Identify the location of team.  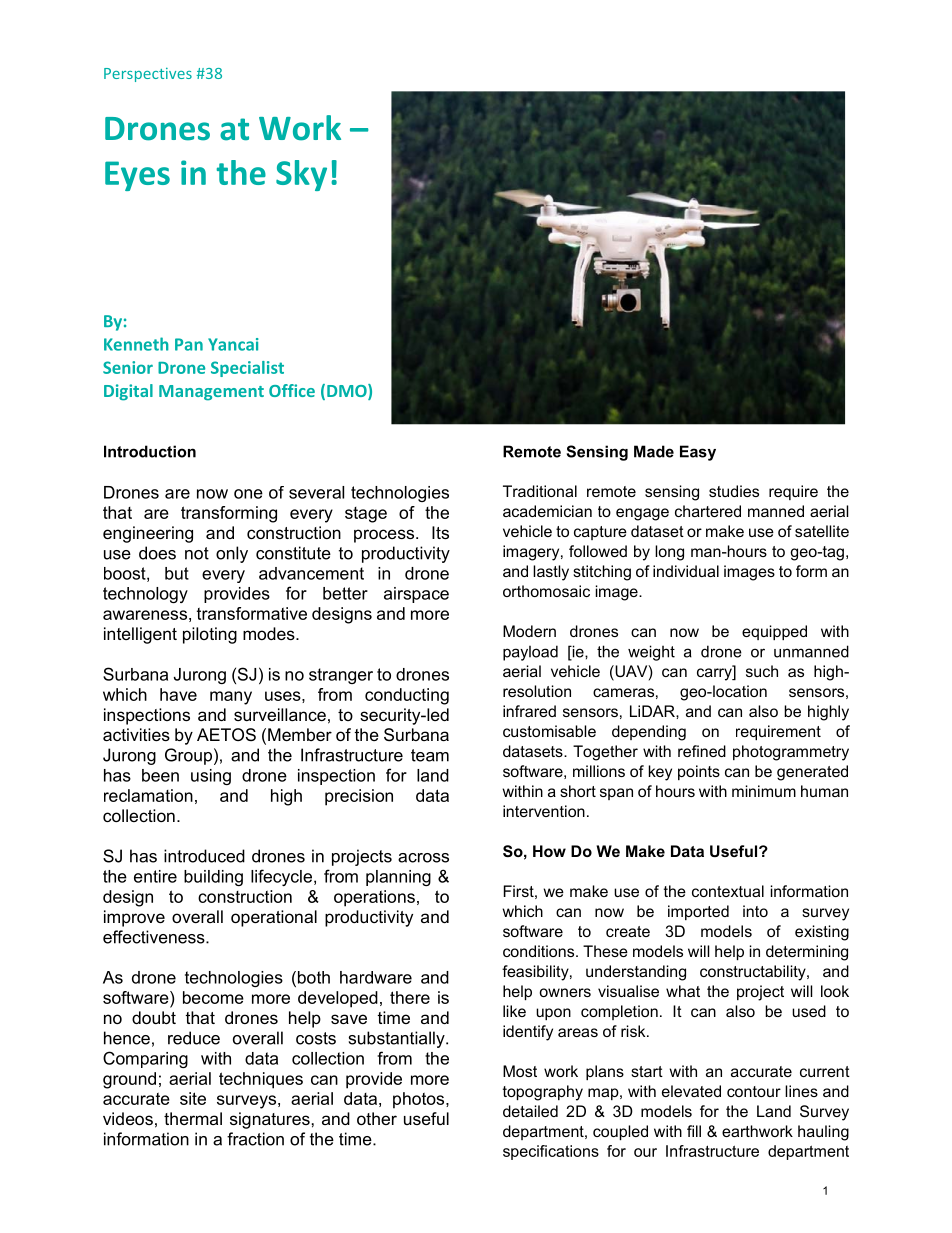
(430, 755).
